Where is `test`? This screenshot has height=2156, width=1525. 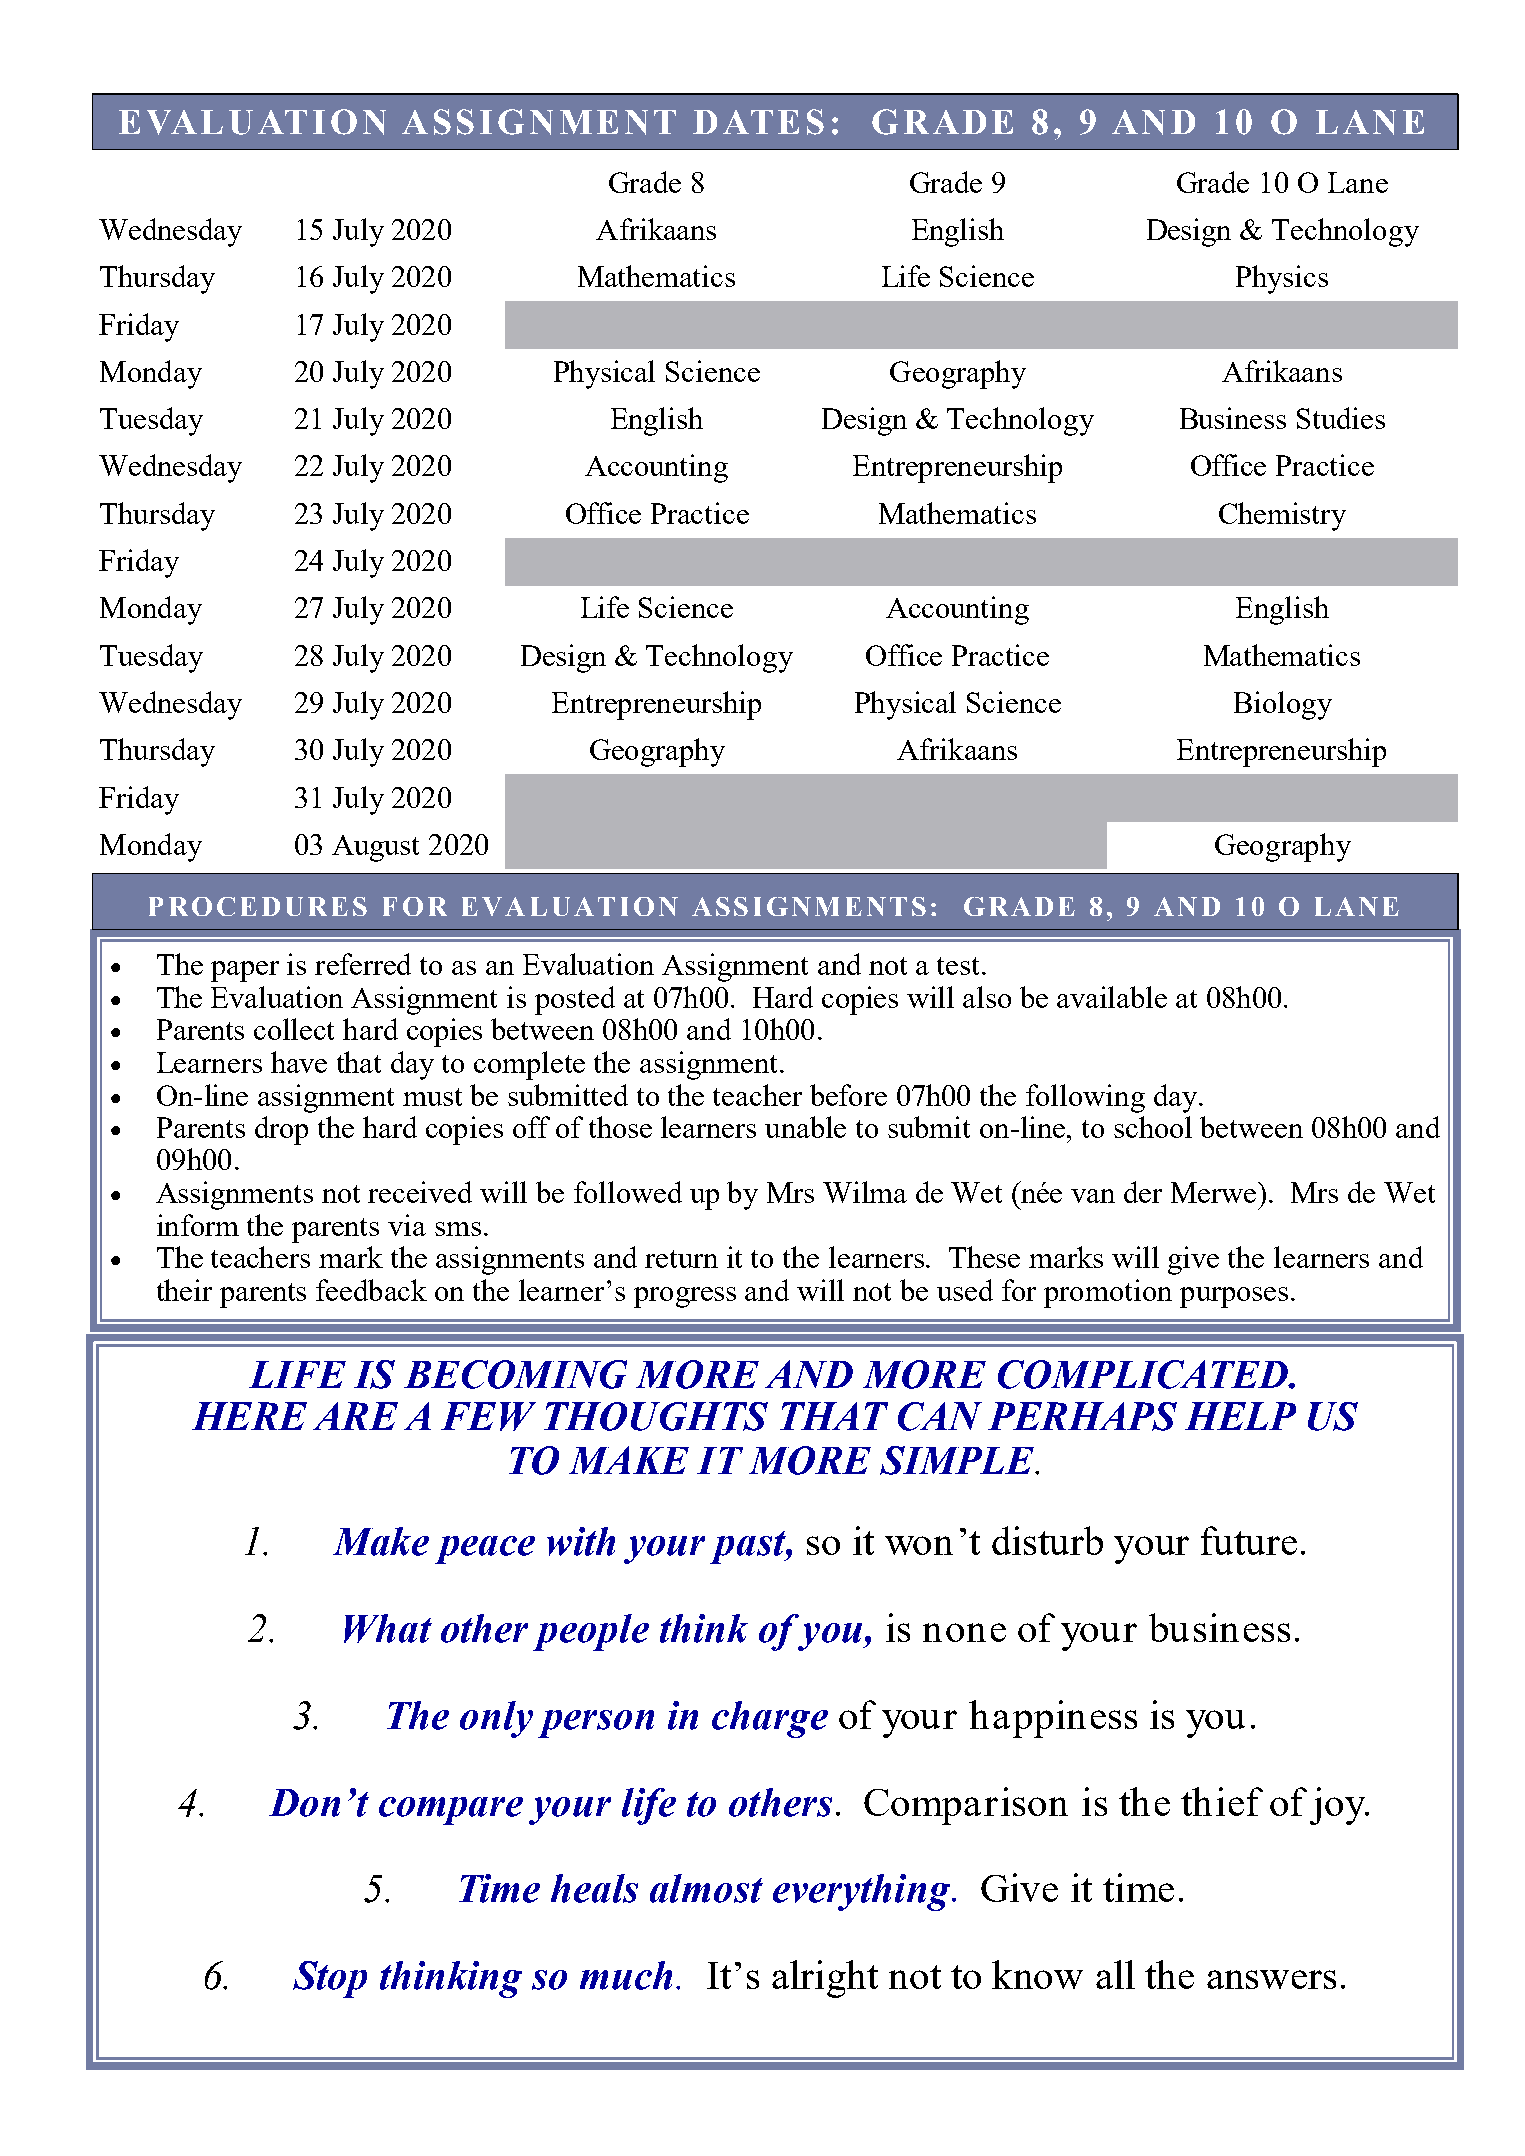
test is located at coordinates (960, 966).
